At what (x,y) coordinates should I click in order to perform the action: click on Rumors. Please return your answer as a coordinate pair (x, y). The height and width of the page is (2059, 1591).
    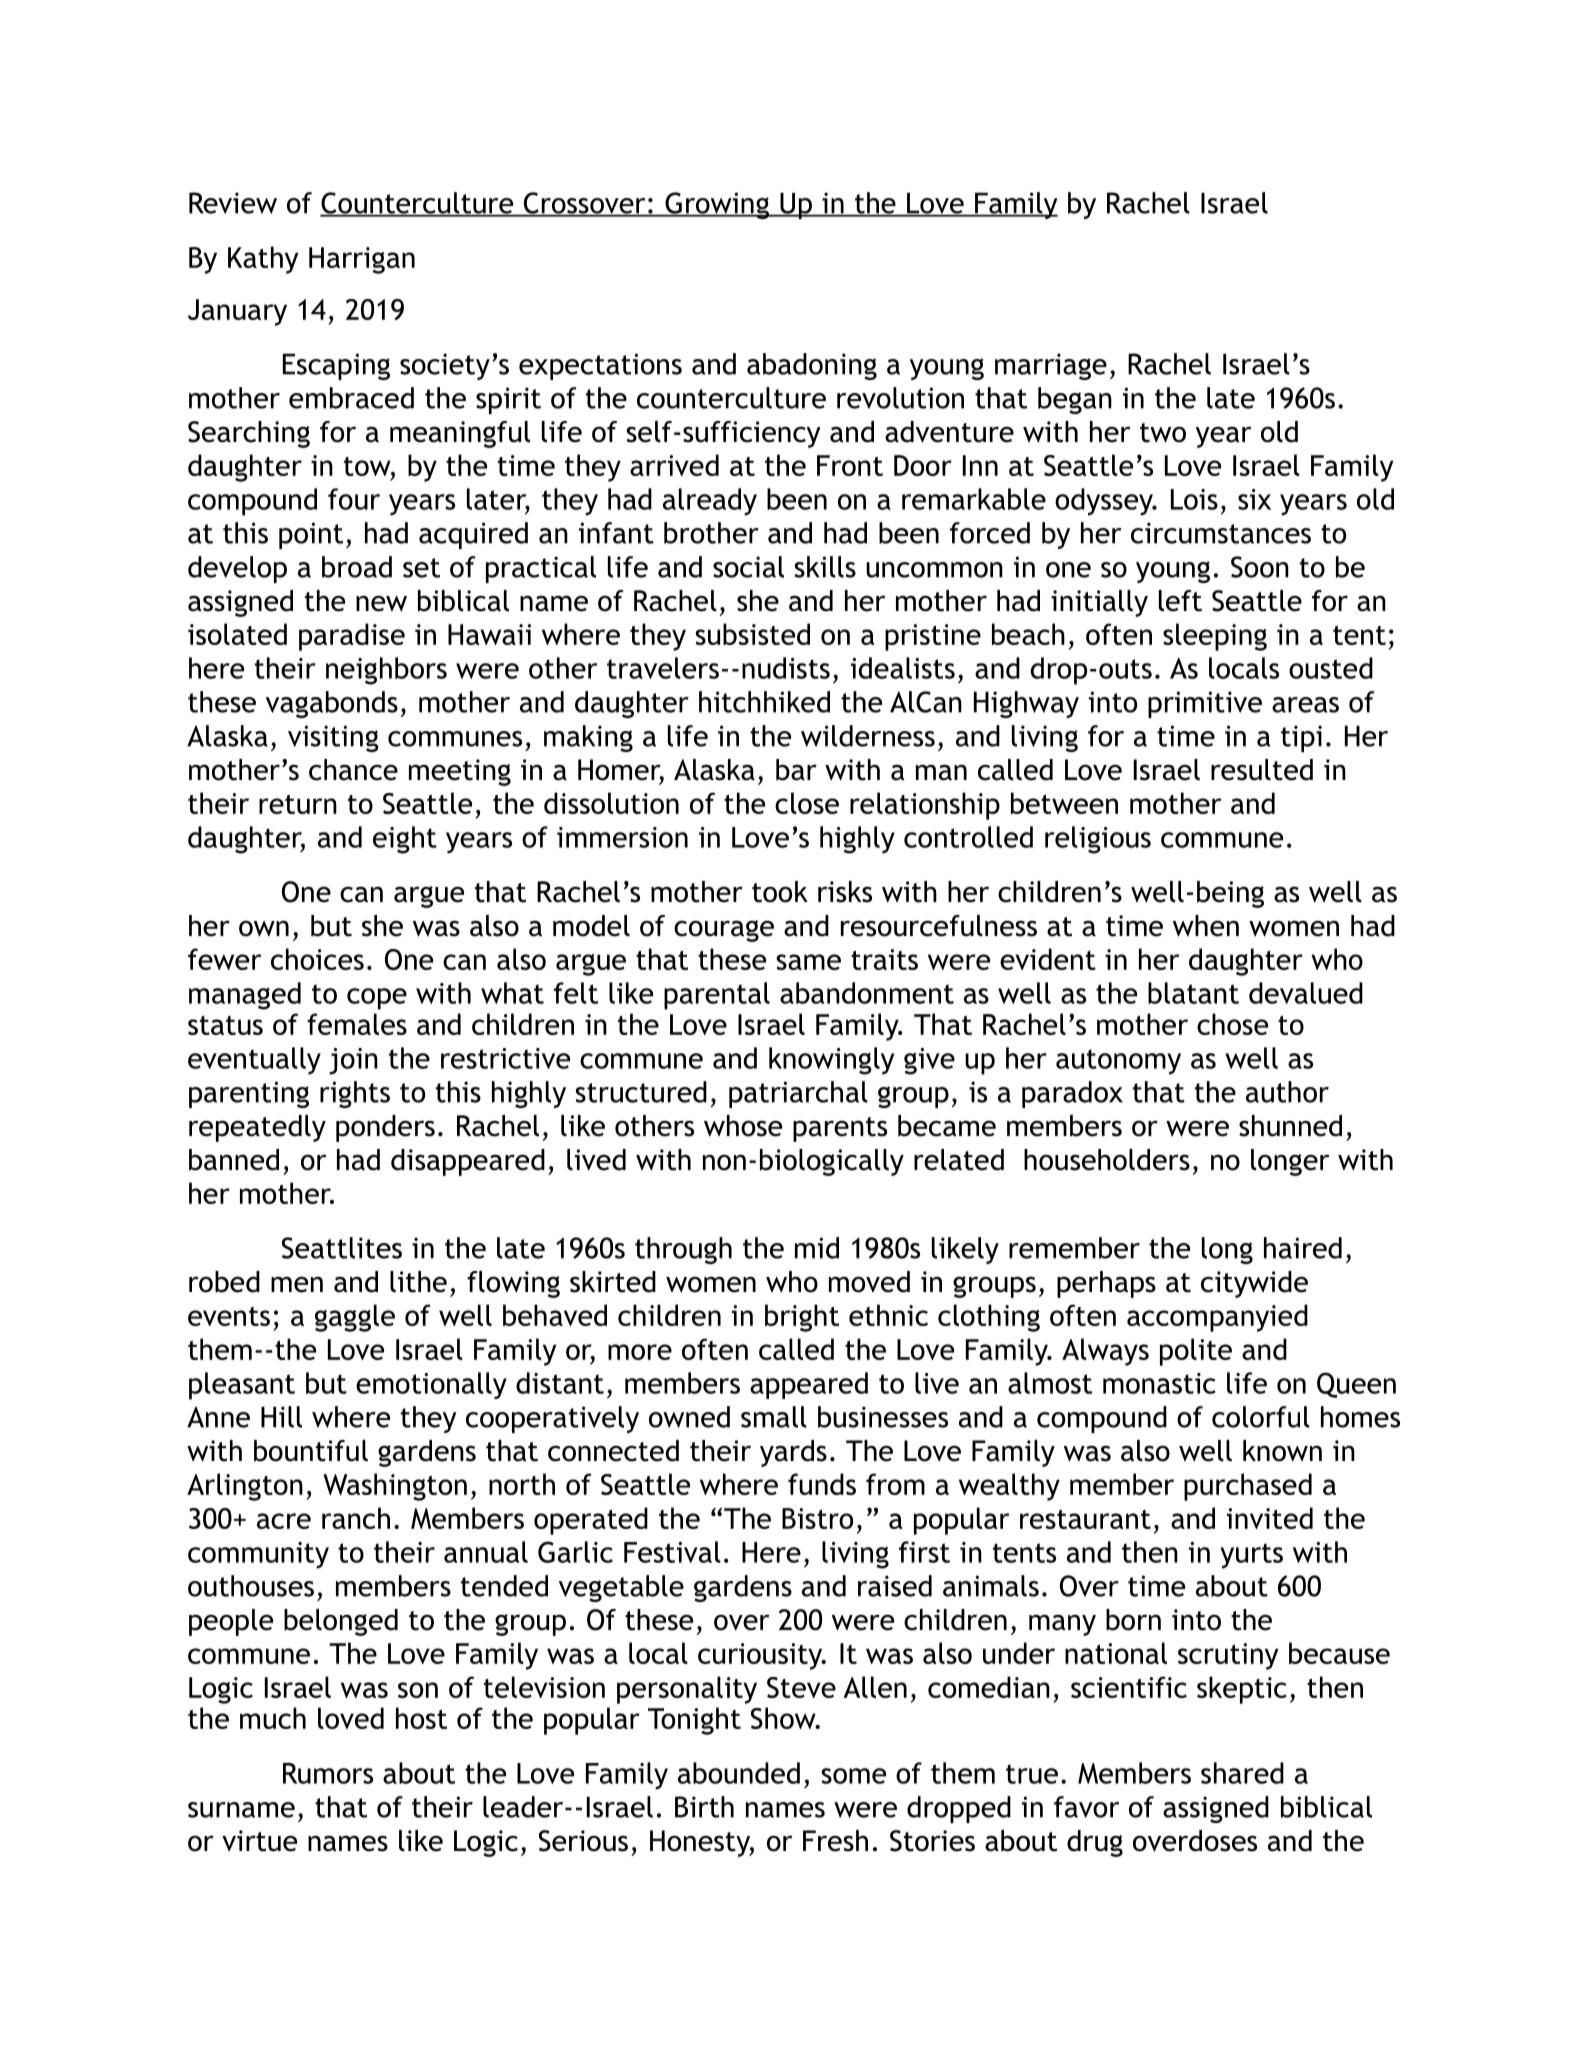
    Looking at the image, I should click on (328, 1773).
